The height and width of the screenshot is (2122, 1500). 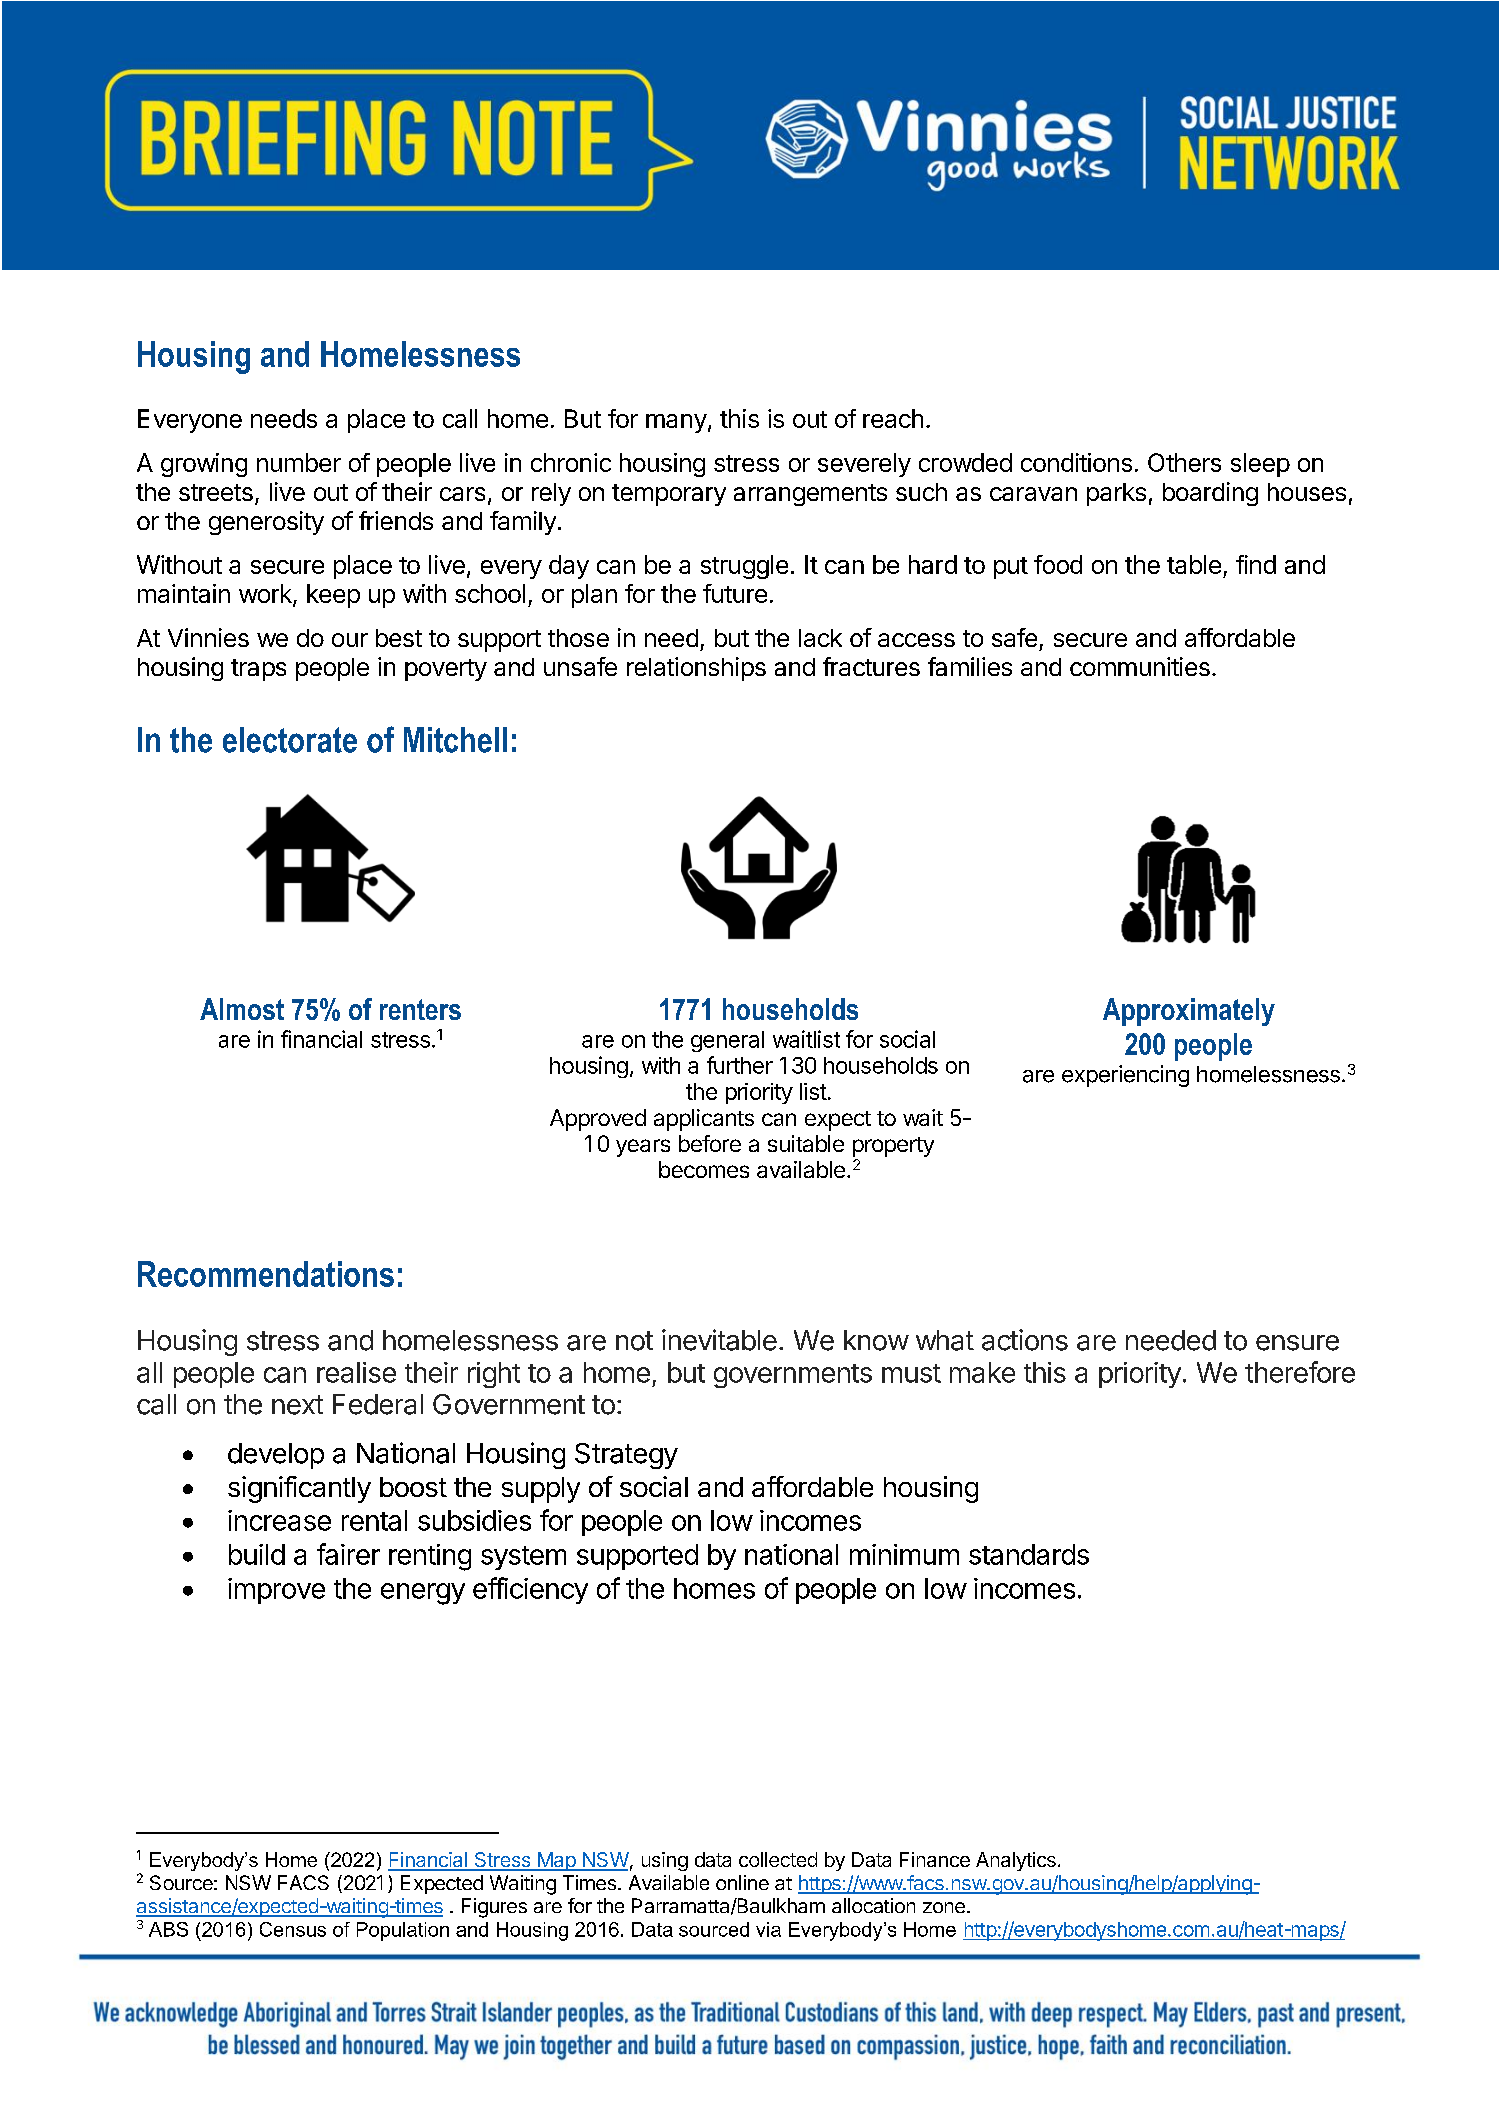 What do you see at coordinates (293, 1929) in the screenshot?
I see `Census` at bounding box center [293, 1929].
